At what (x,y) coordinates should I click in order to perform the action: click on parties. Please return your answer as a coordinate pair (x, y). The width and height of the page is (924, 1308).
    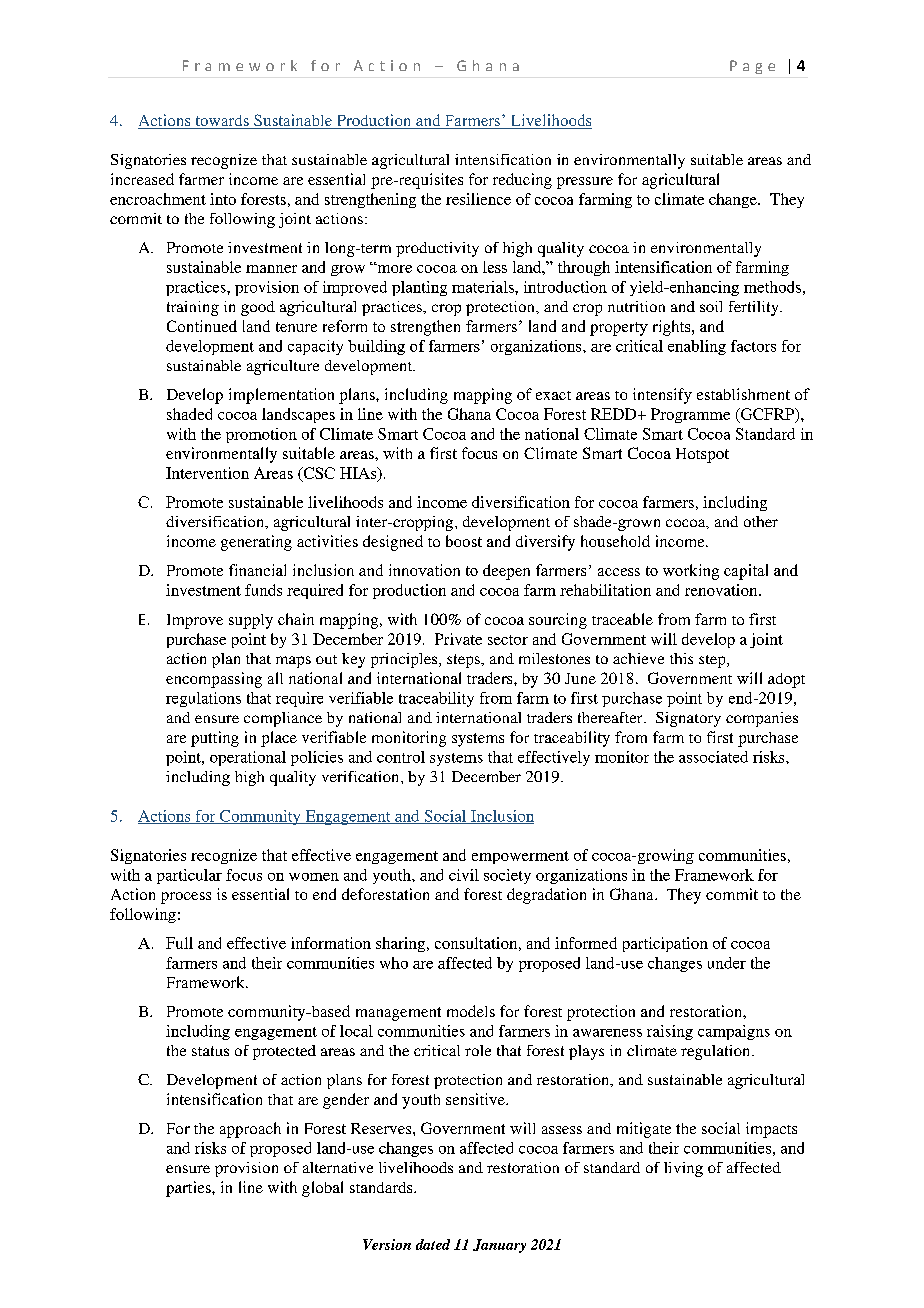
    Looking at the image, I should click on (189, 1189).
